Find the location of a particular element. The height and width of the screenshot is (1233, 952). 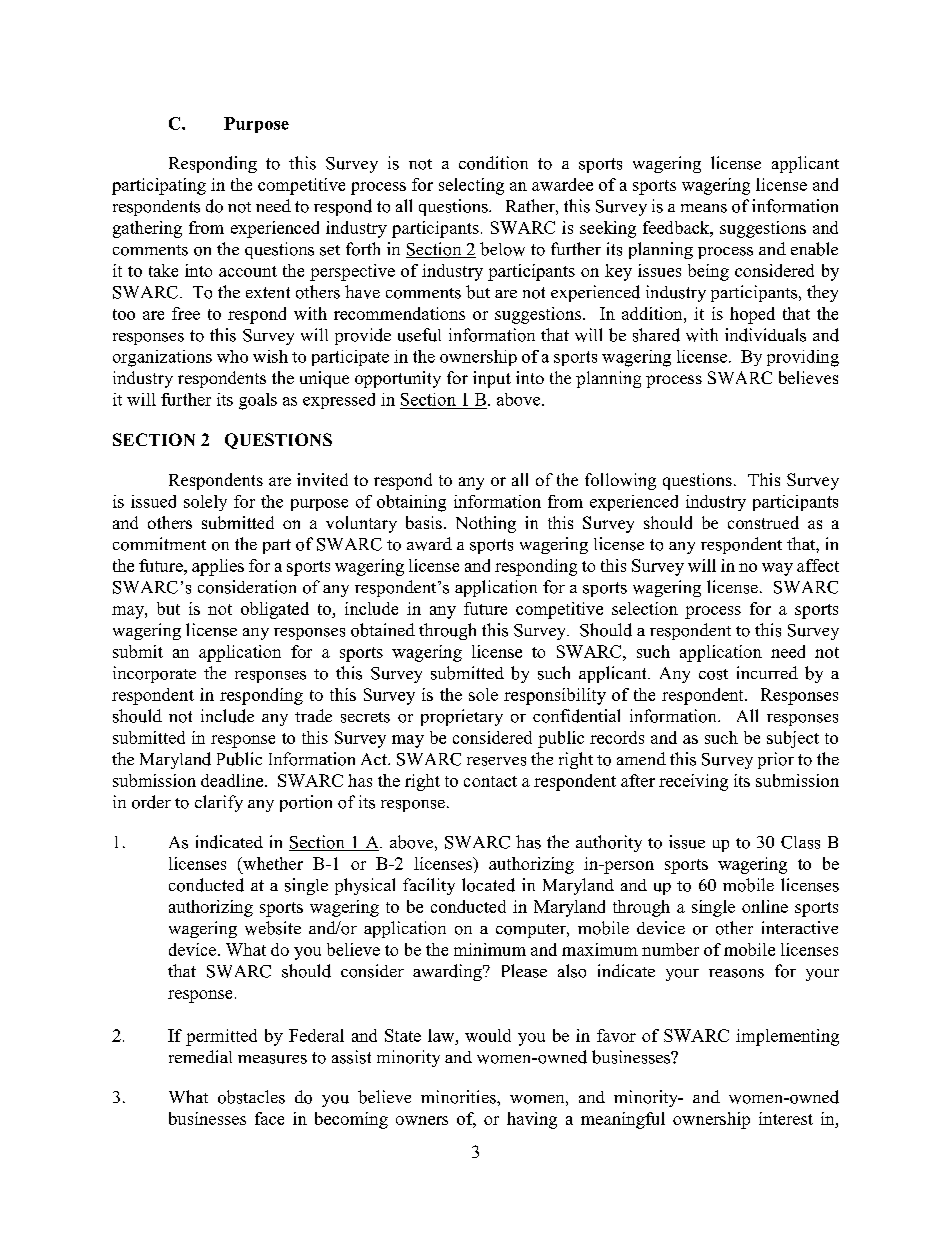

incurred is located at coordinates (767, 672).
